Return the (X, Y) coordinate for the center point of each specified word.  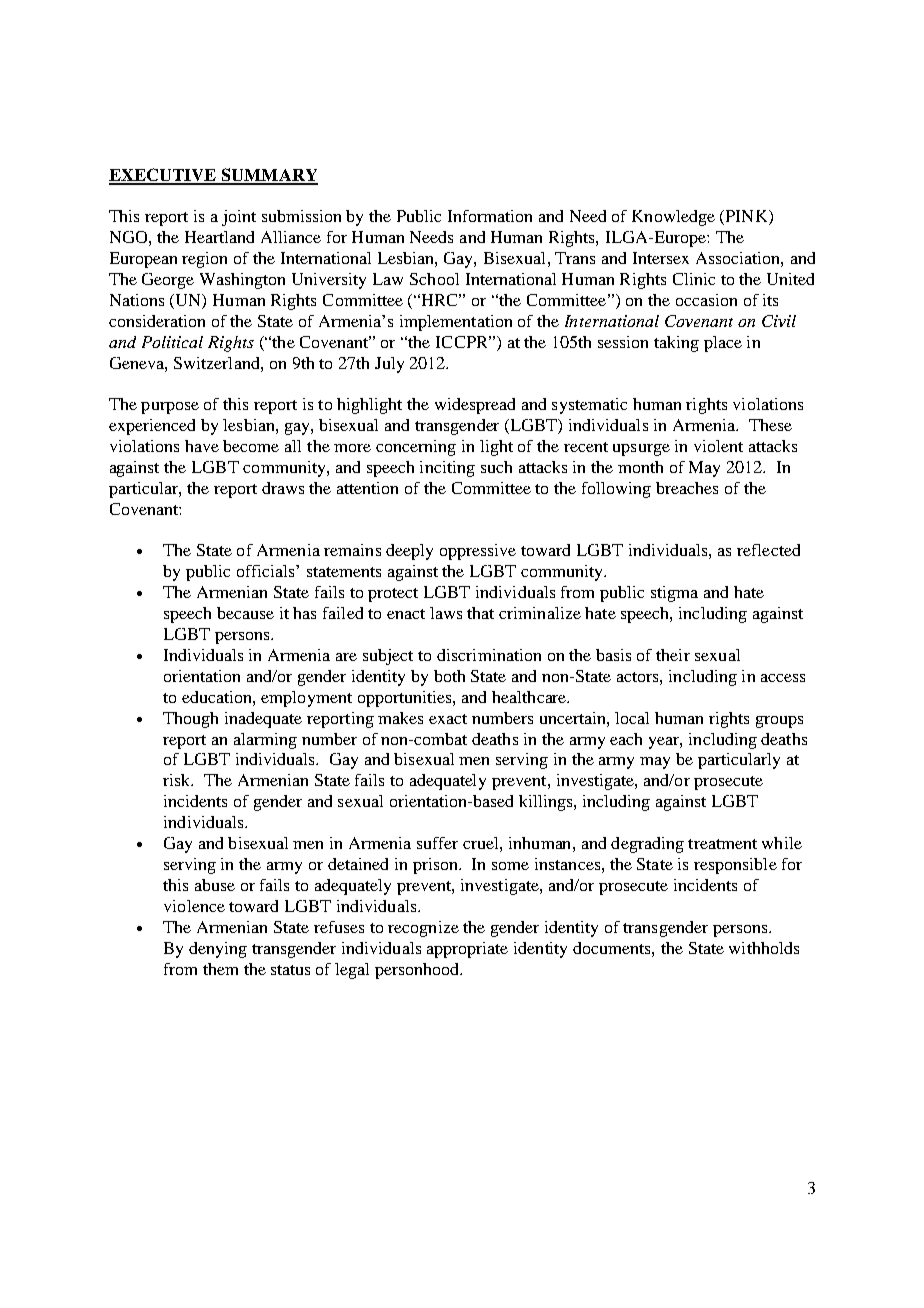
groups (779, 722)
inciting (447, 469)
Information (490, 216)
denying (218, 950)
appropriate (467, 950)
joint (239, 218)
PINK (746, 217)
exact (448, 719)
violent (718, 446)
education (218, 697)
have (202, 446)
